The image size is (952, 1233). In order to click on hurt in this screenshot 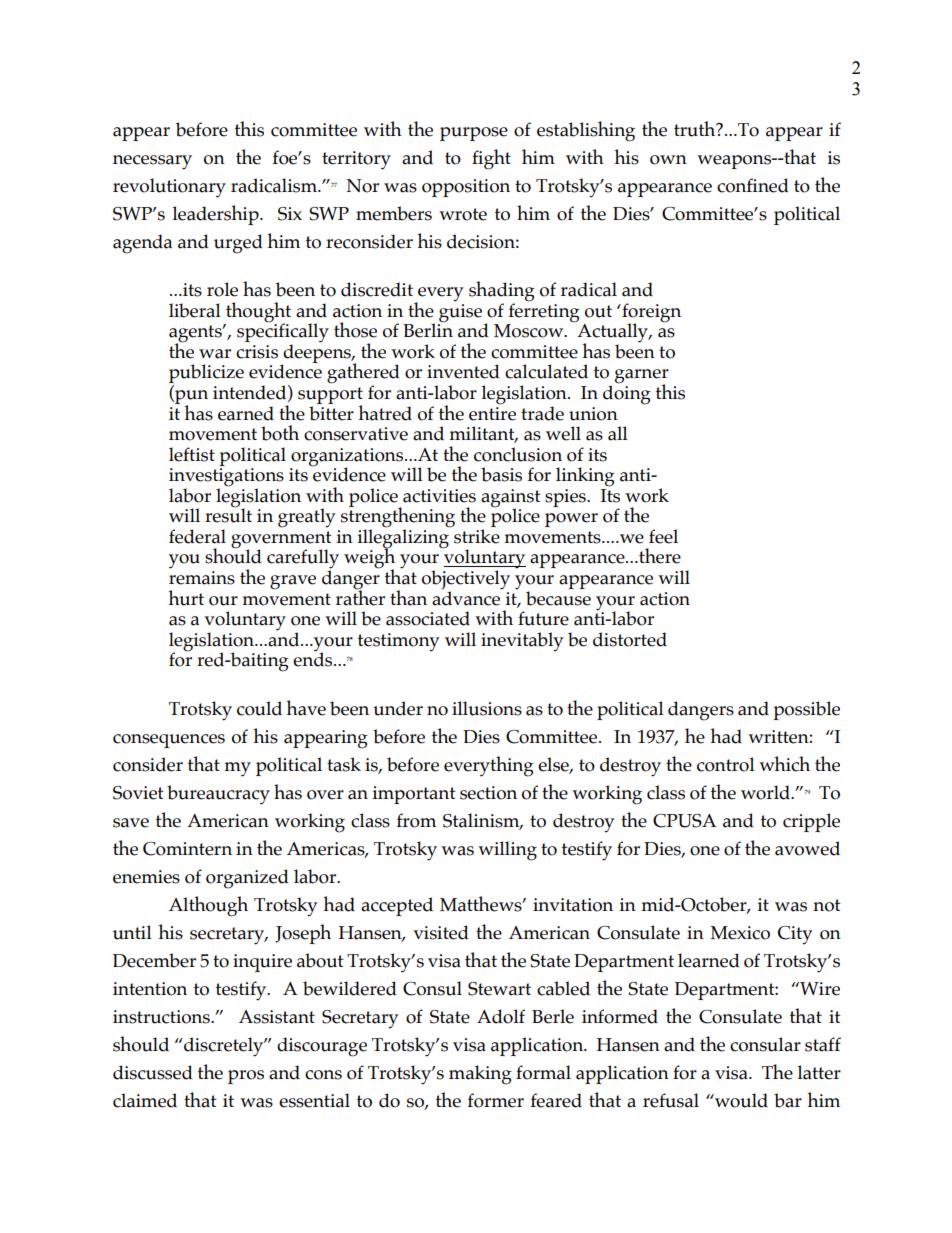, I will do `click(186, 598)`.
